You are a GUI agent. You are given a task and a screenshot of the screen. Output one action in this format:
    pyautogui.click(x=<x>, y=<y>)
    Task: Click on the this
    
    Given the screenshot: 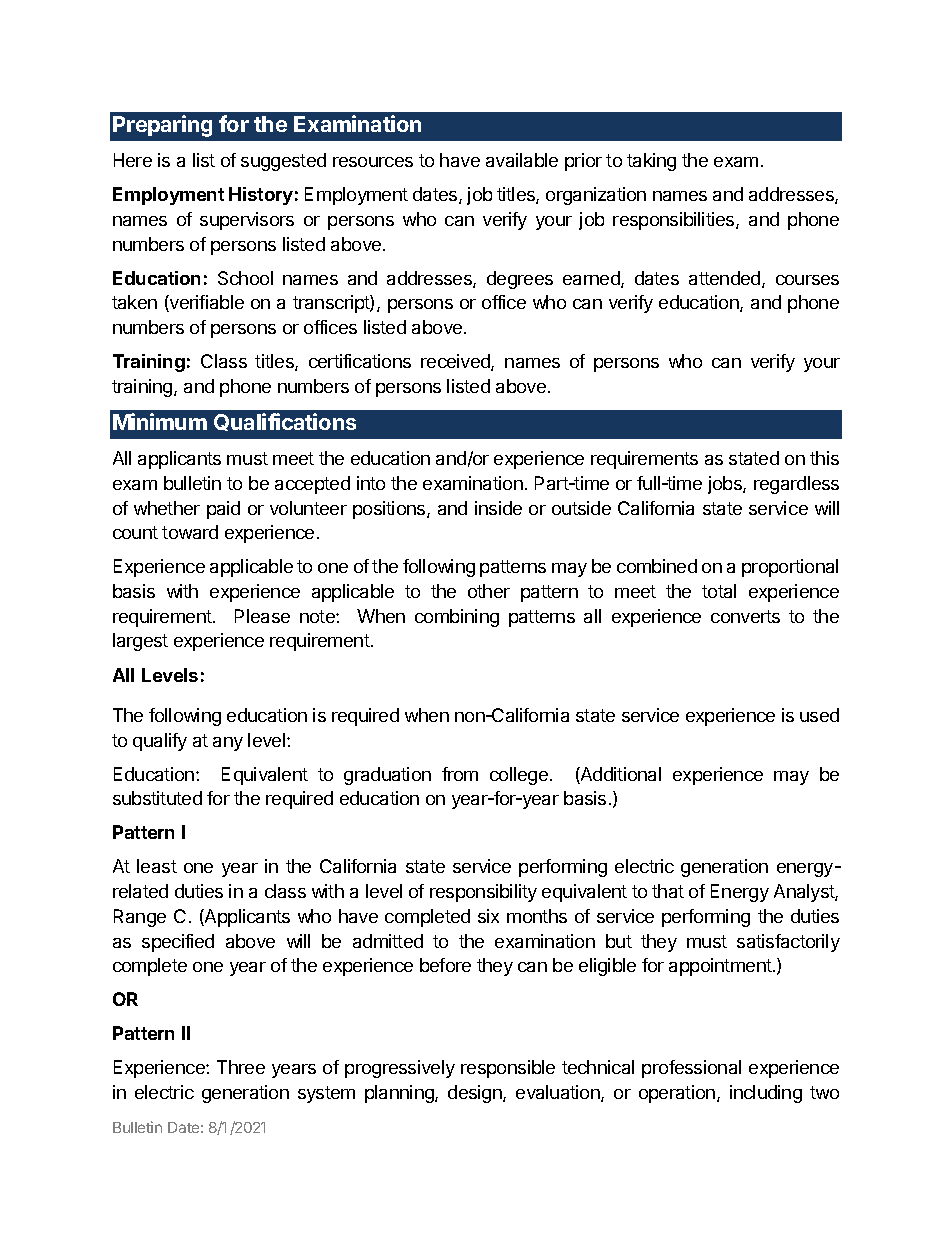 What is the action you would take?
    pyautogui.click(x=824, y=458)
